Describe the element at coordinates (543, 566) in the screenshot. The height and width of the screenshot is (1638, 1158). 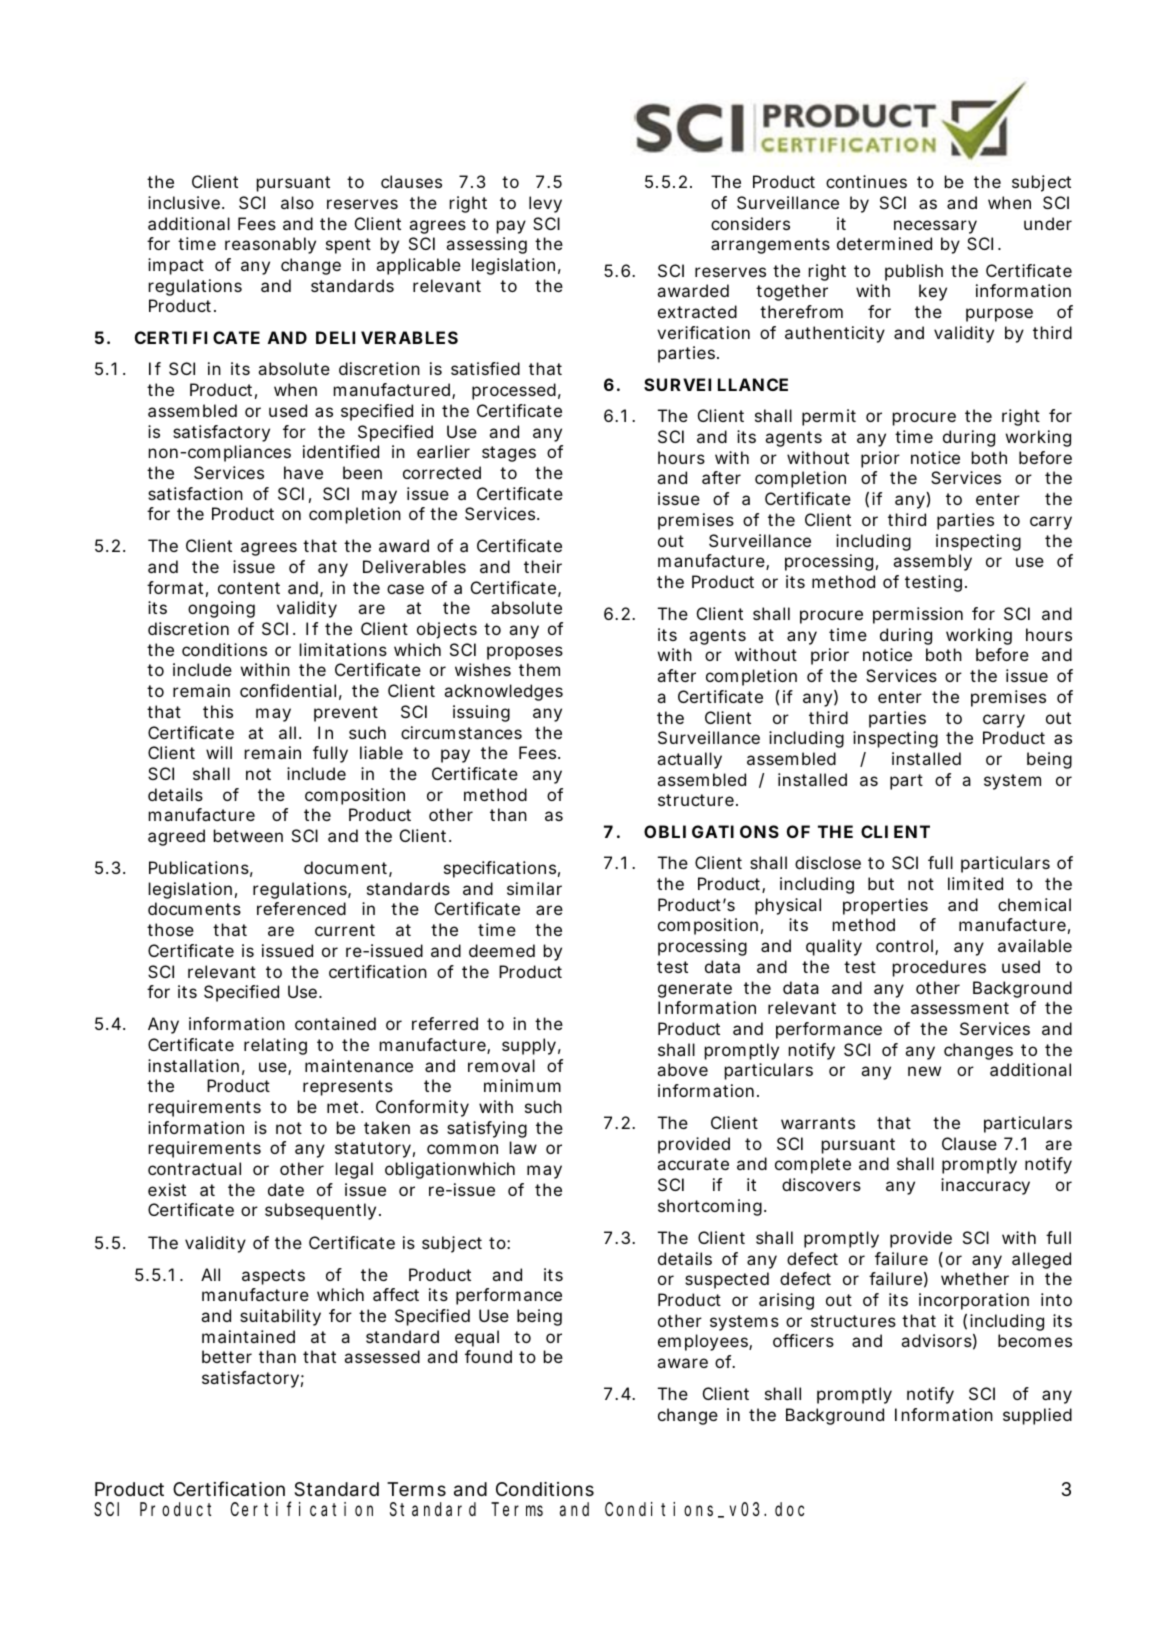
I see `their` at that location.
